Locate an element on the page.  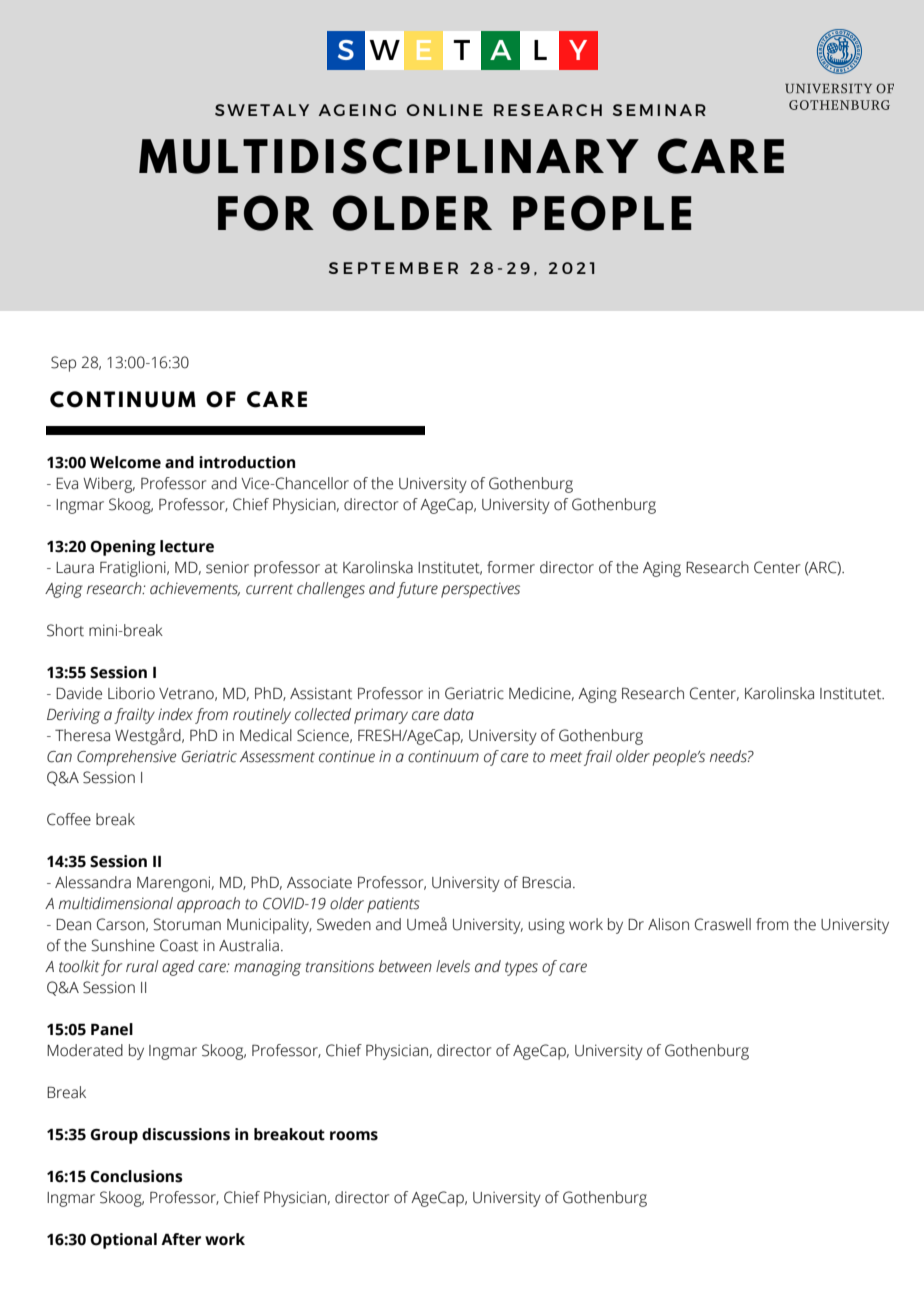
types is located at coordinates (521, 969).
